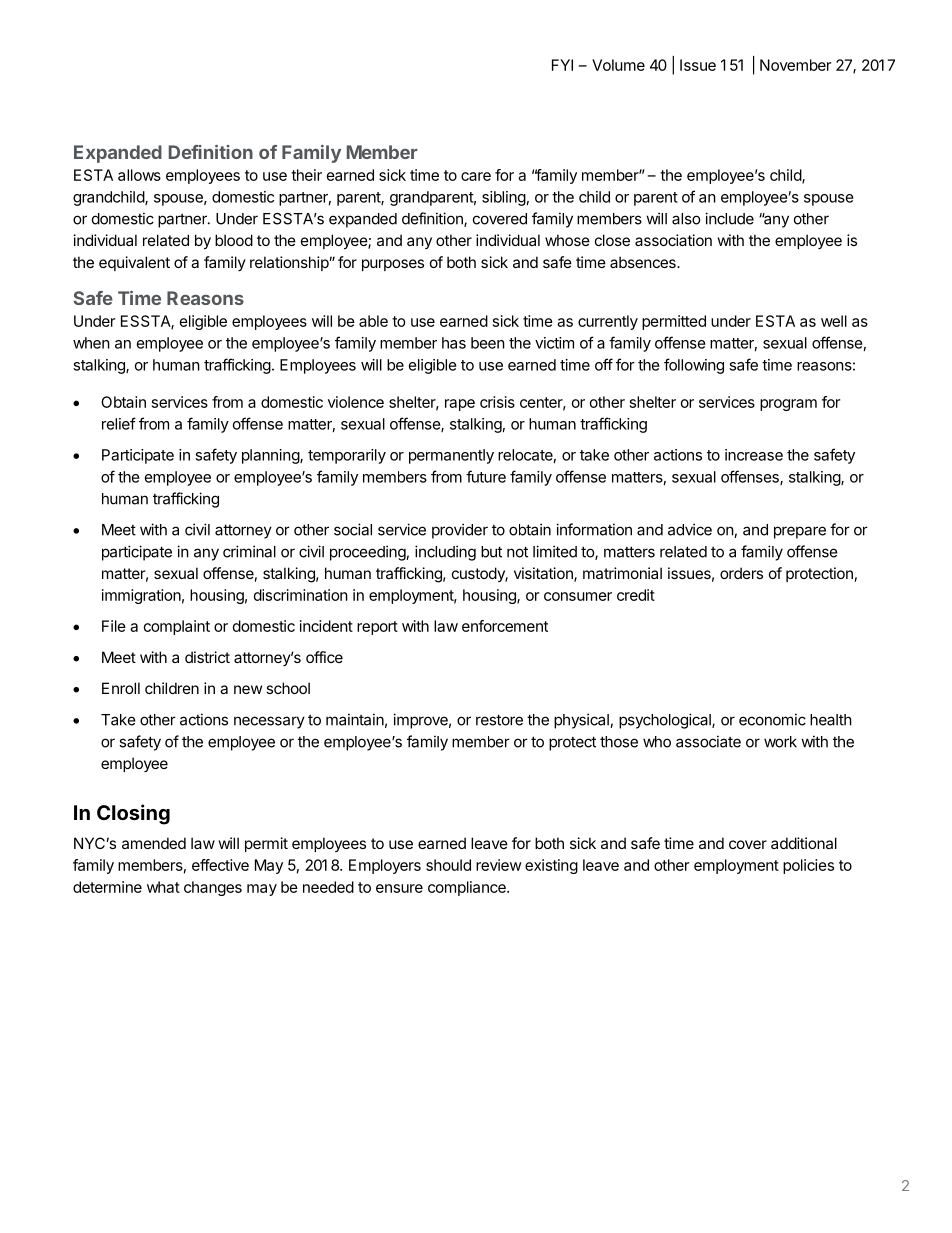 The image size is (952, 1233). What do you see at coordinates (177, 627) in the screenshot?
I see `complaint` at bounding box center [177, 627].
